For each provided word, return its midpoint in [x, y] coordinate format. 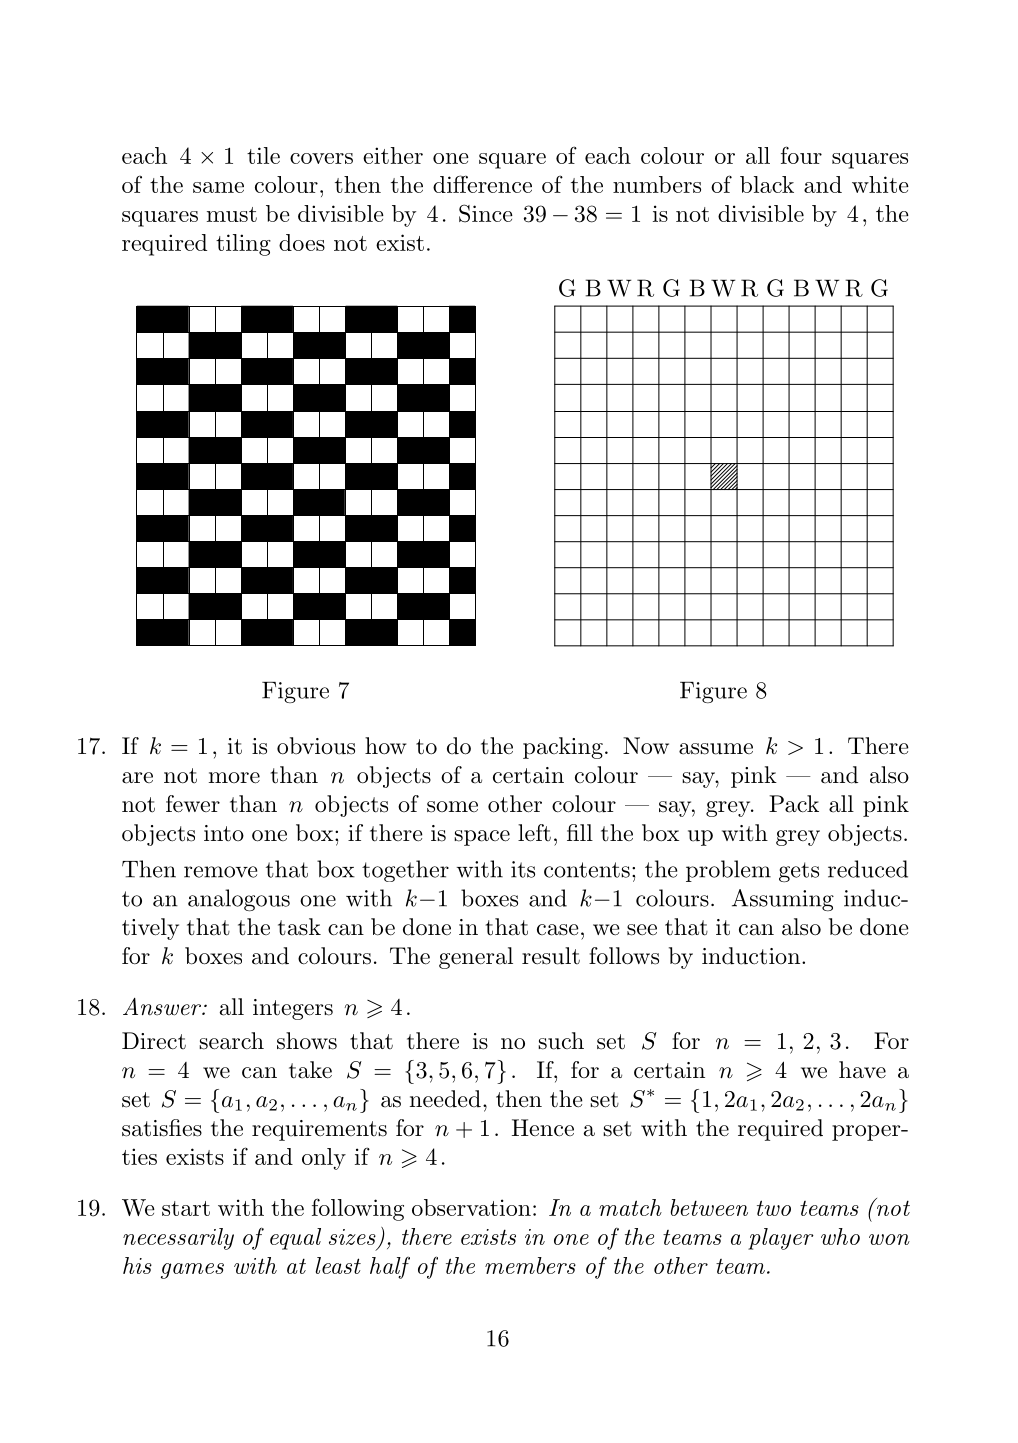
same [218, 187]
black [767, 184]
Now [646, 746]
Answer [163, 1007]
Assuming [783, 900]
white [880, 184]
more [234, 778]
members [530, 1265]
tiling [243, 245]
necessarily [178, 1239]
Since [486, 213]
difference [482, 184]
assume [716, 749]
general [476, 958]
